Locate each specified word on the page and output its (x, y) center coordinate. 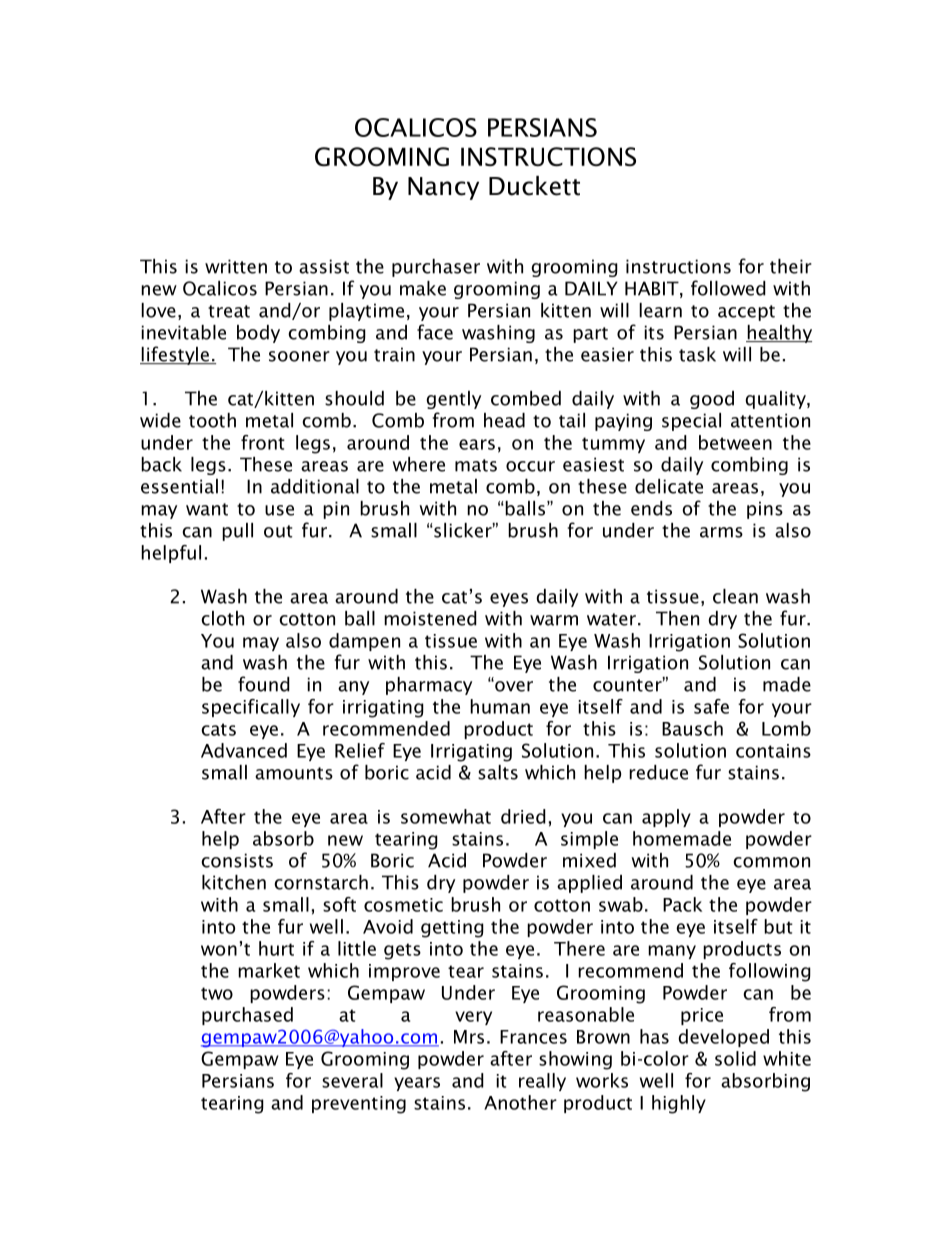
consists (237, 860)
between (735, 442)
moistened (430, 618)
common (771, 862)
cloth (222, 618)
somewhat (446, 816)
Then (677, 618)
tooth (212, 420)
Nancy (443, 188)
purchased (247, 1016)
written (236, 266)
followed (728, 288)
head (504, 420)
